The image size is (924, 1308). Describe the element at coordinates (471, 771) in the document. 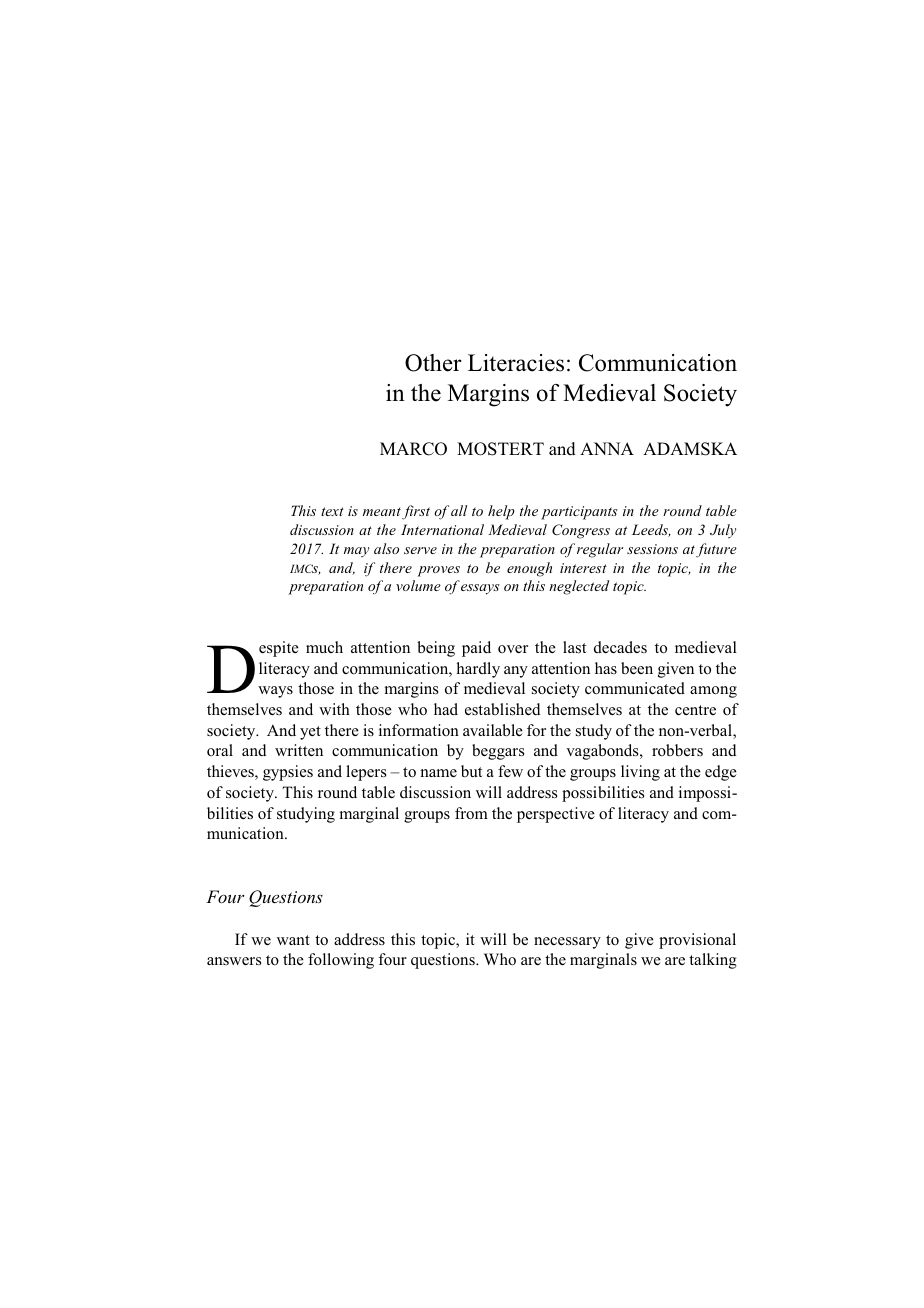

I see `but` at that location.
